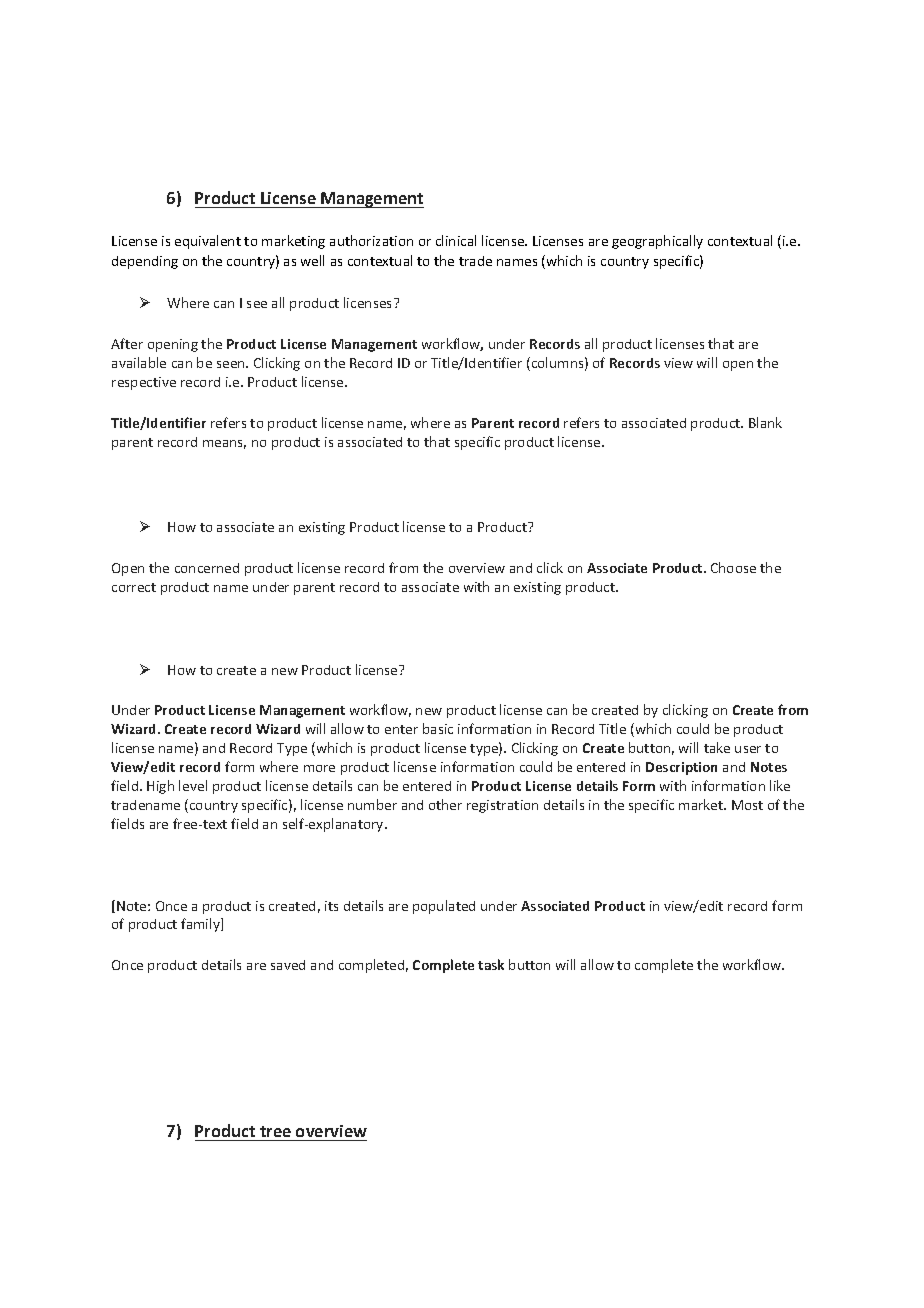 Image resolution: width=924 pixels, height=1308 pixels. I want to click on respective, so click(144, 383).
